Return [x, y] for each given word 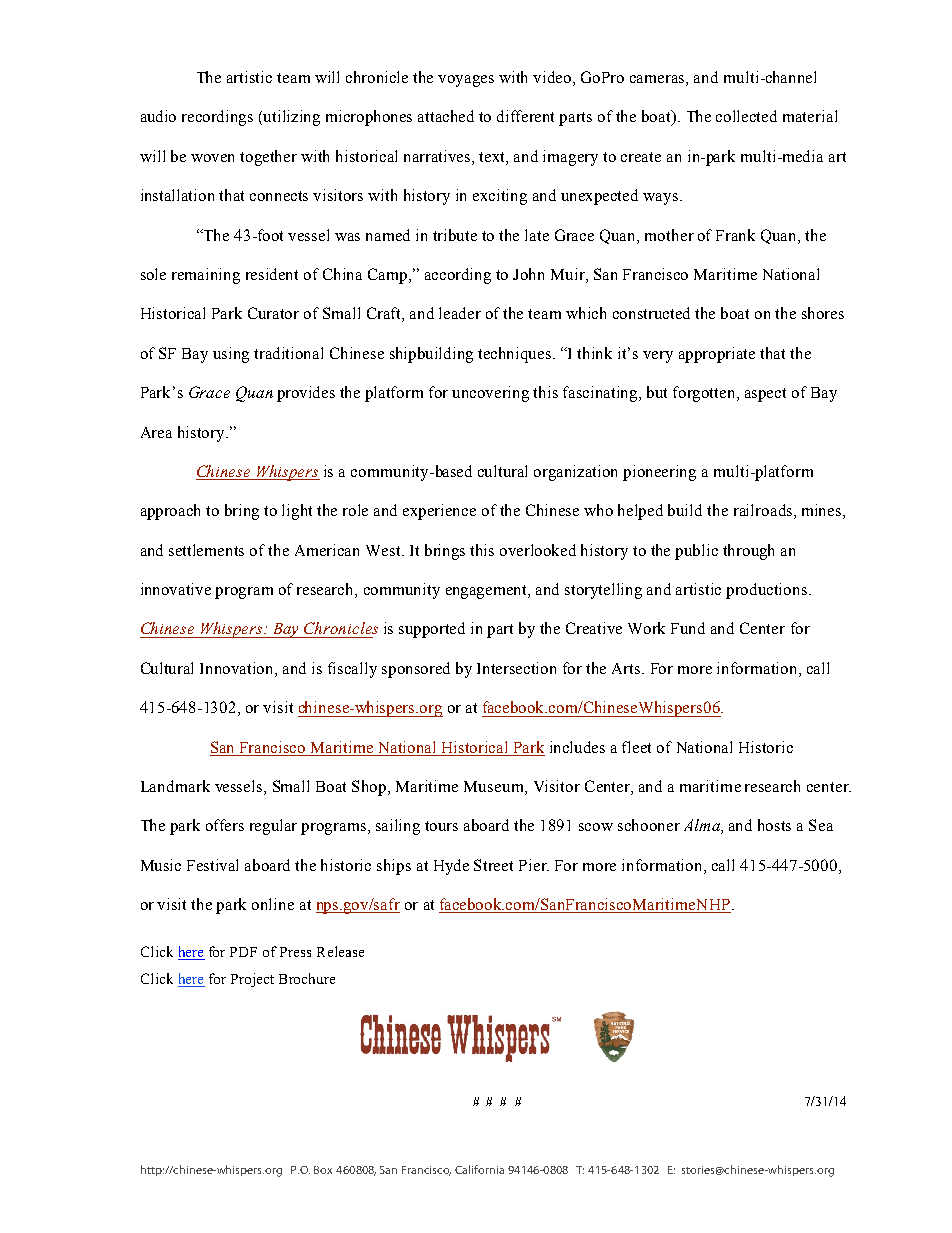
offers [225, 825]
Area [156, 432]
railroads [764, 511]
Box [323, 1170]
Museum [495, 786]
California [479, 1169]
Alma [703, 826]
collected [746, 116]
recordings [217, 118]
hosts [774, 825]
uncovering [490, 394]
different [525, 116]
